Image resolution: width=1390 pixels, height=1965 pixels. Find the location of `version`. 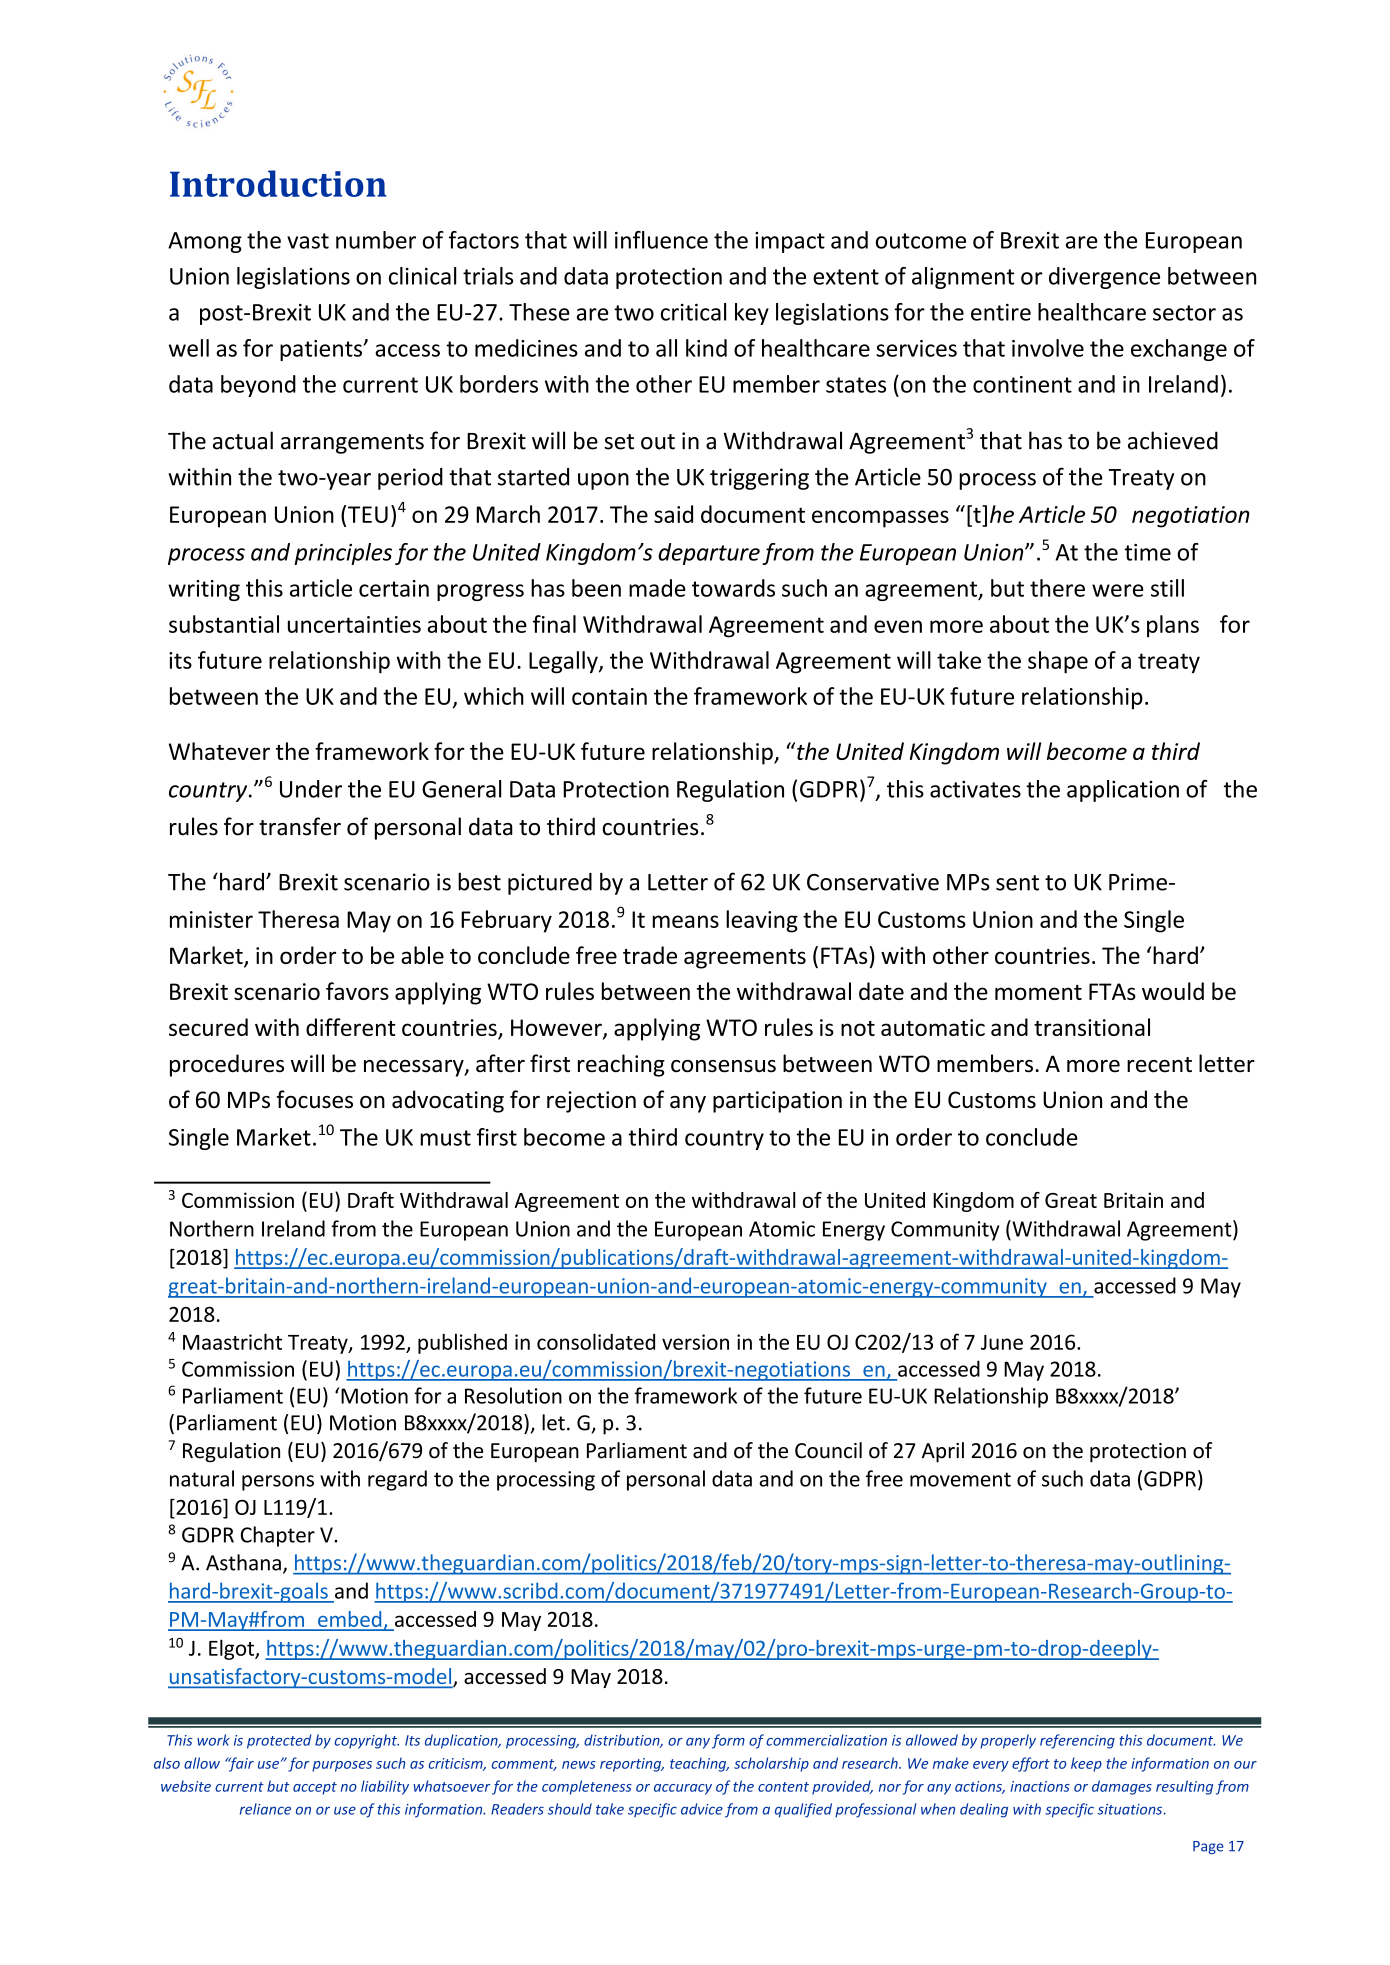

version is located at coordinates (695, 1342).
